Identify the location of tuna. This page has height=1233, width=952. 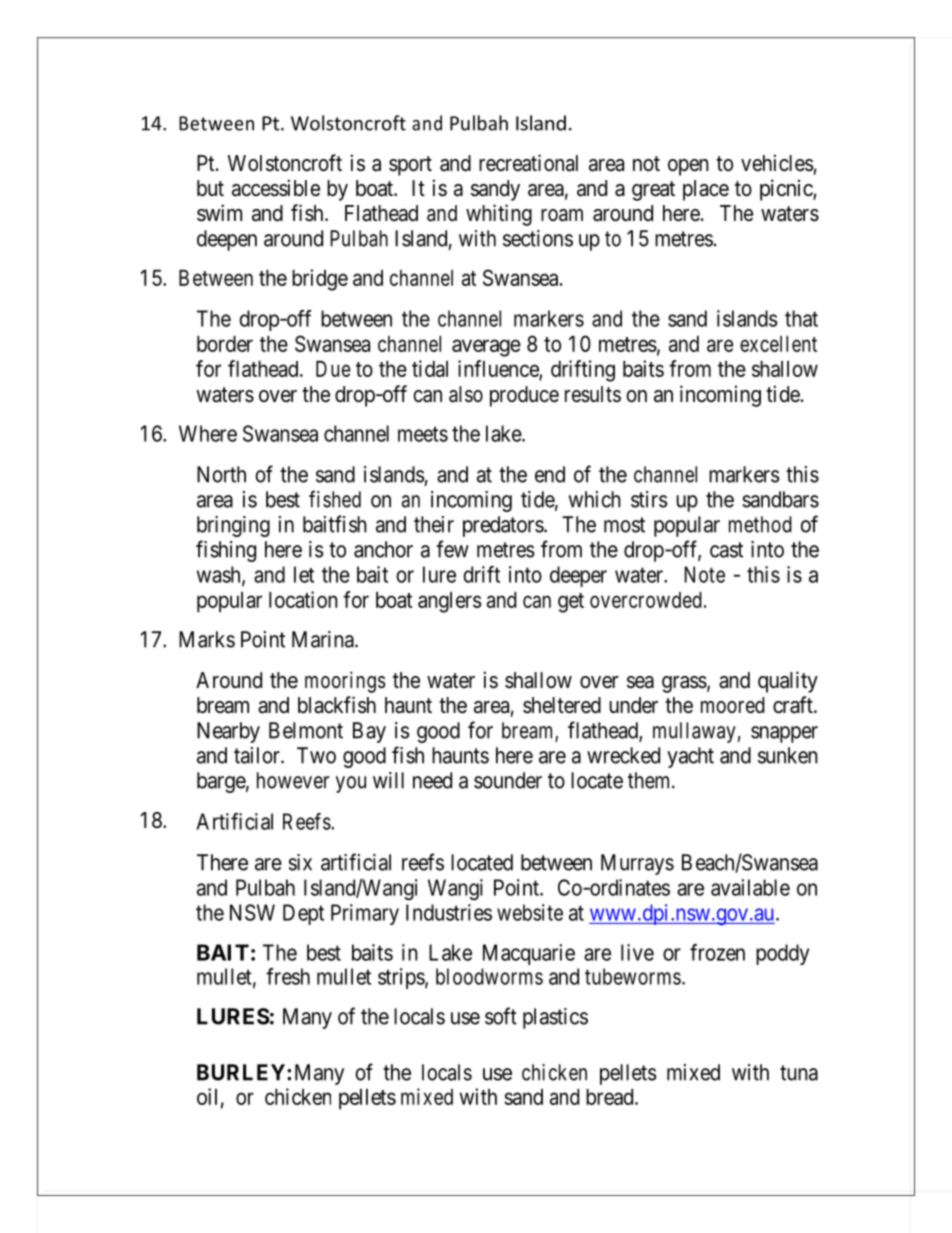
(799, 1073).
